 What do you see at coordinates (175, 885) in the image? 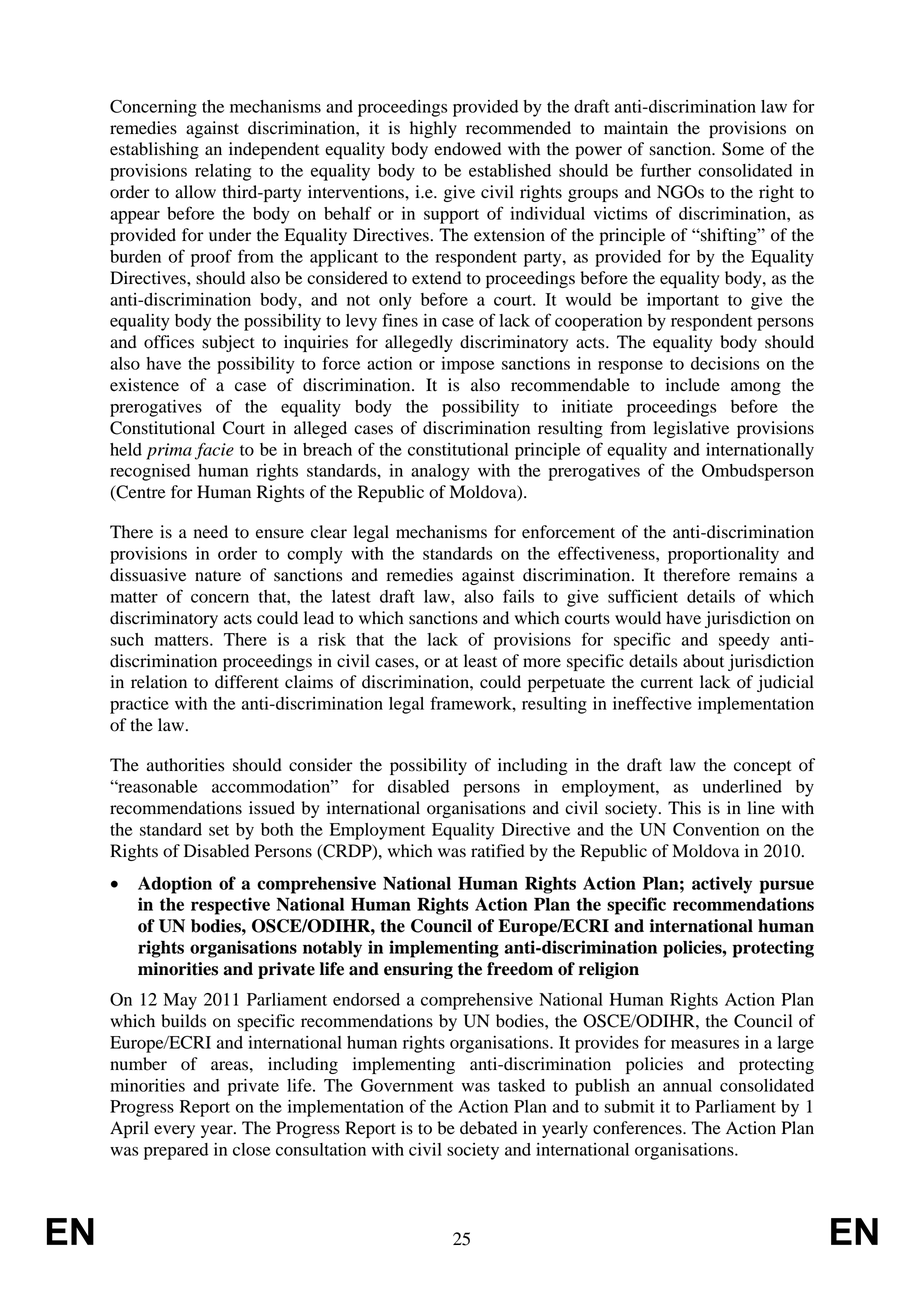
I see `Adoption` at bounding box center [175, 885].
